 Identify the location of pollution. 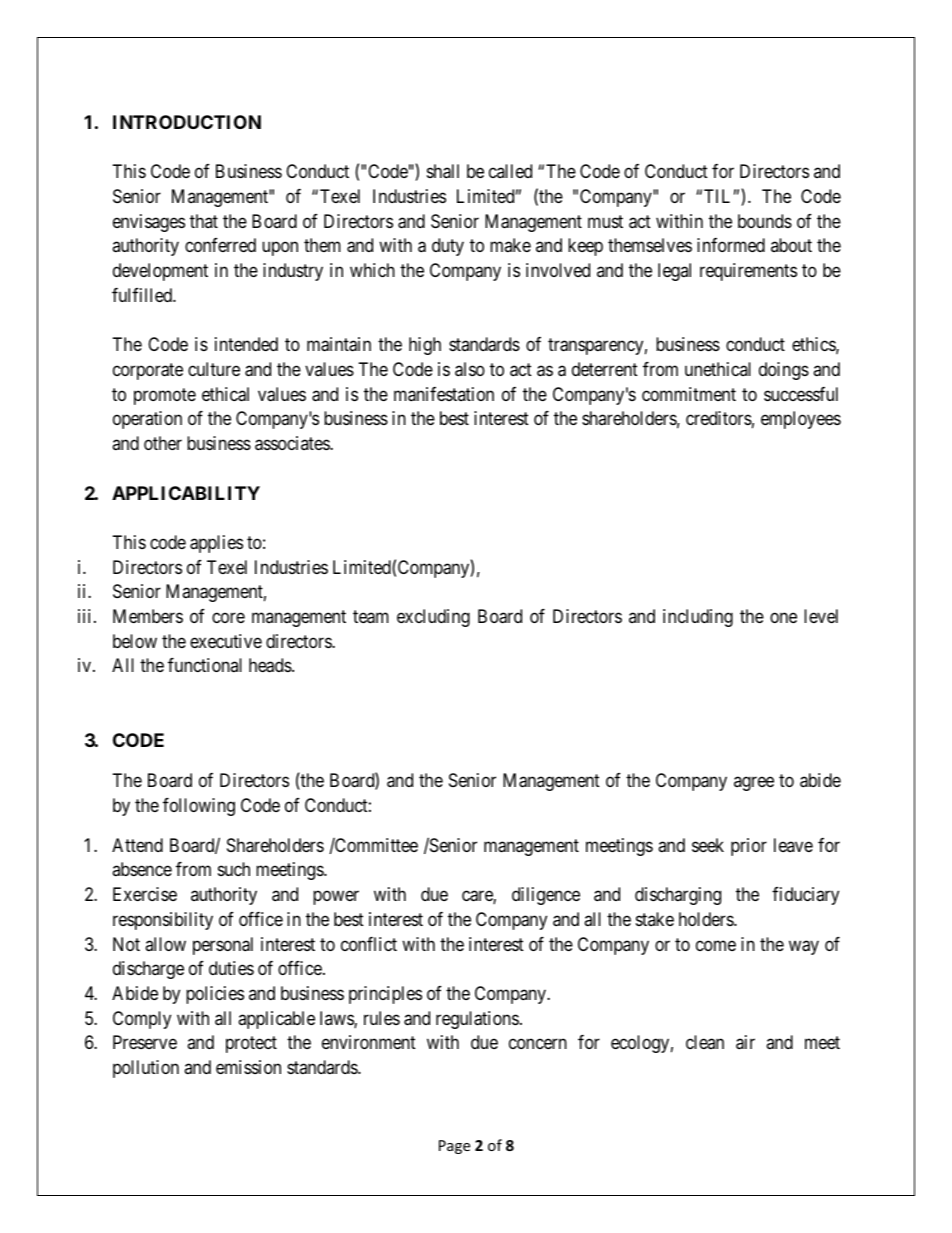
(146, 1069).
